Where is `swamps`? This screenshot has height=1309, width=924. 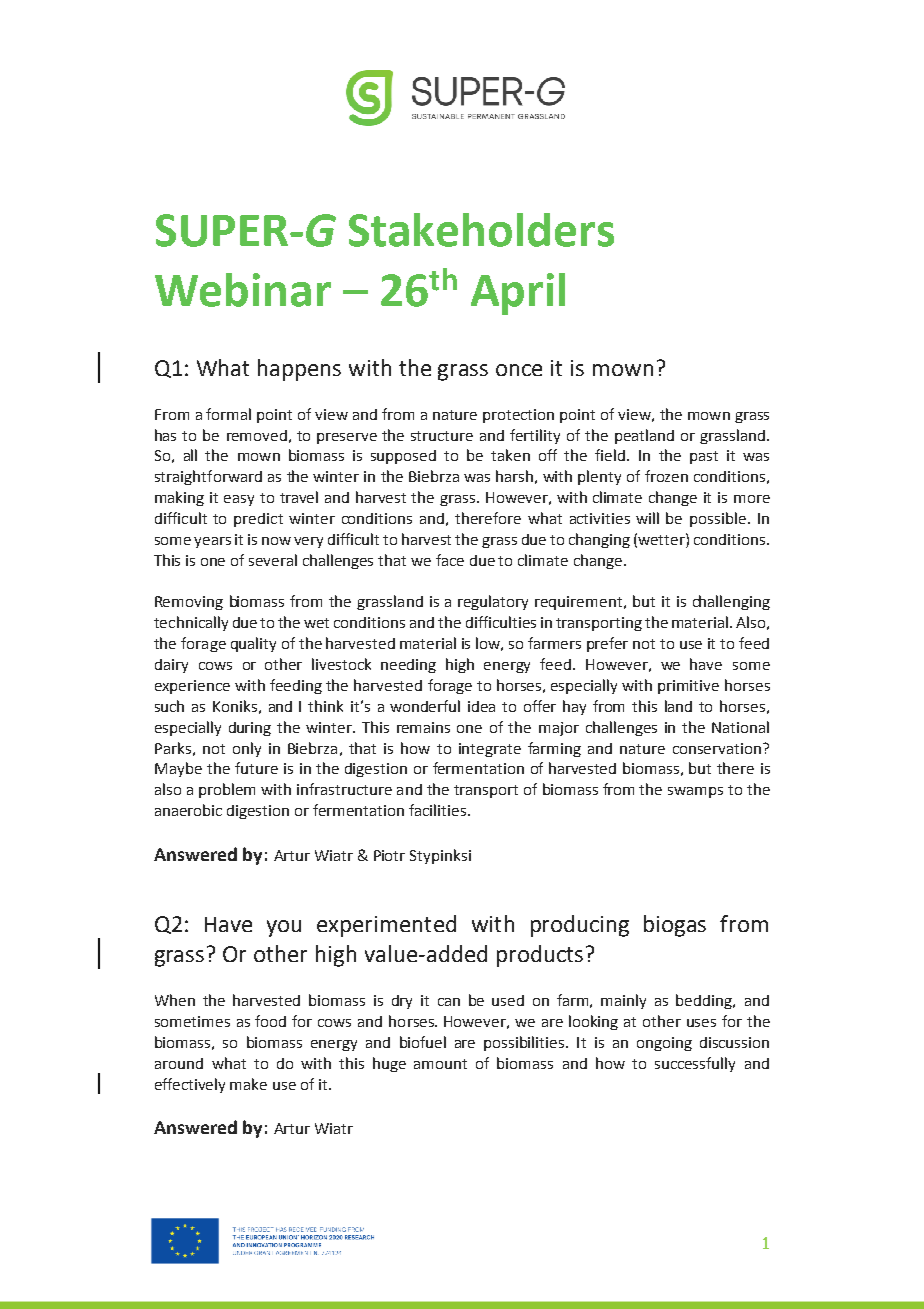 swamps is located at coordinates (695, 792).
